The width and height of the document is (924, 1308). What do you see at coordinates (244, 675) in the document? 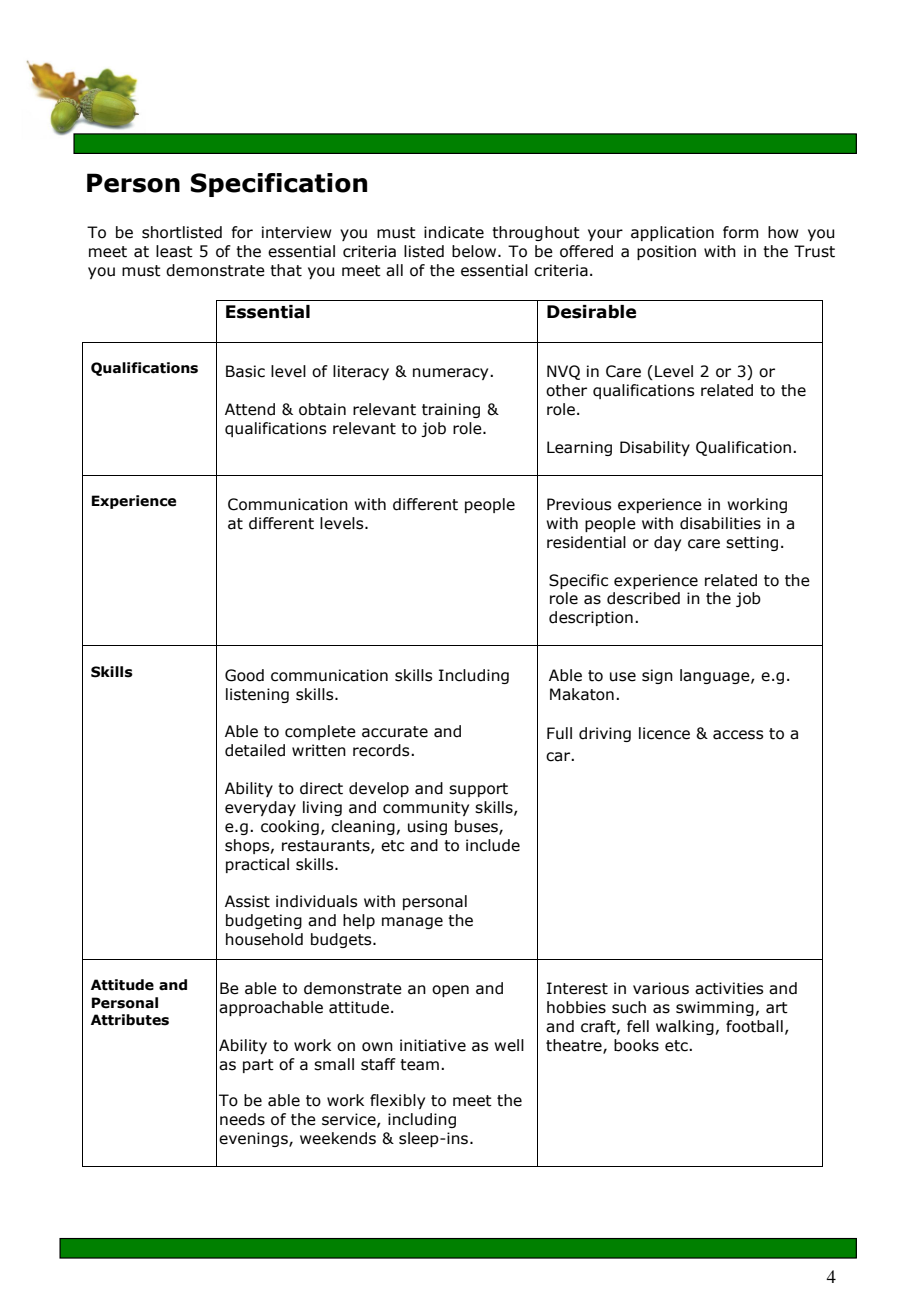
I see `Good` at bounding box center [244, 675].
